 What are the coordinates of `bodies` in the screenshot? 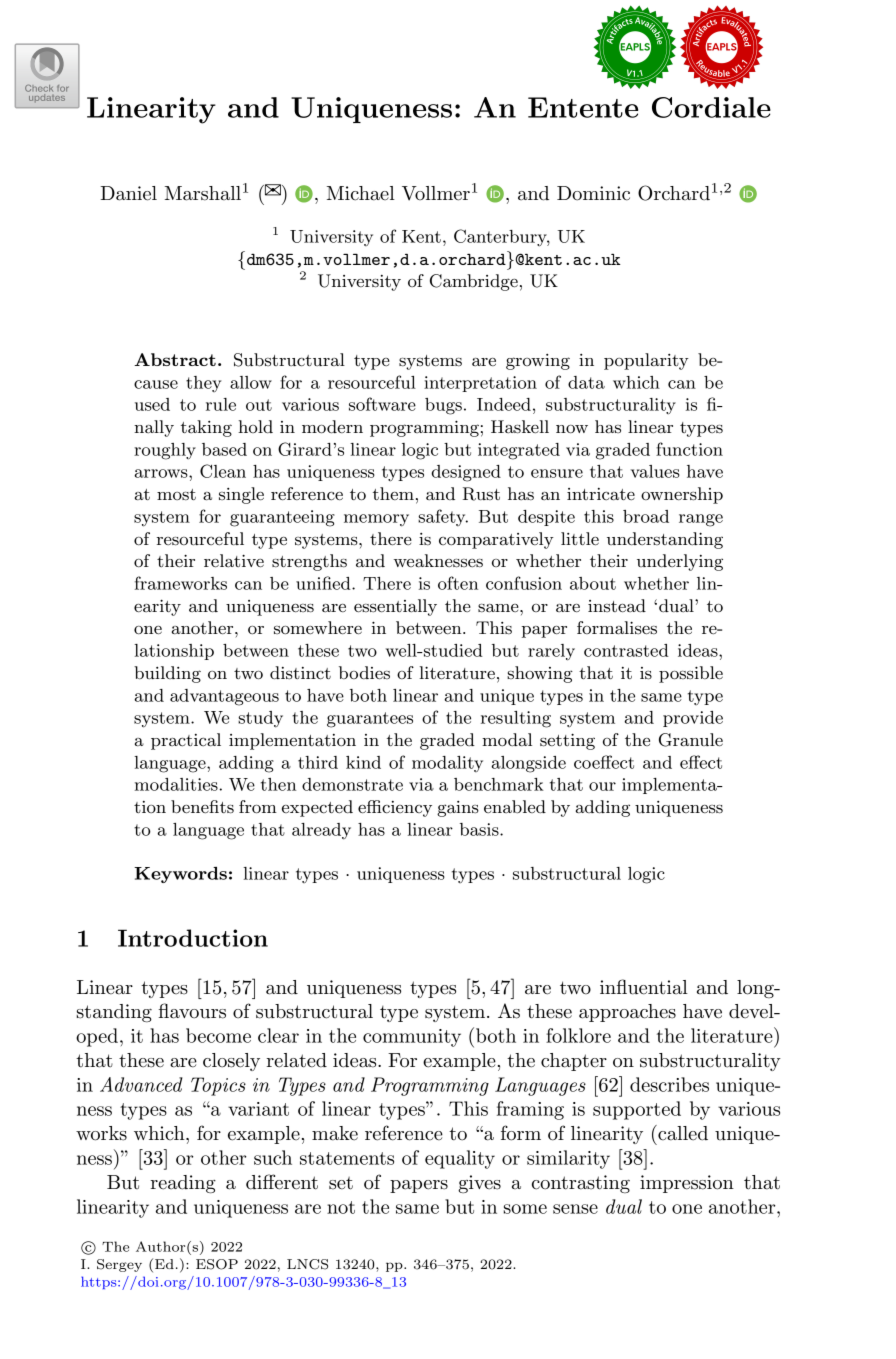 It's located at (364, 673).
